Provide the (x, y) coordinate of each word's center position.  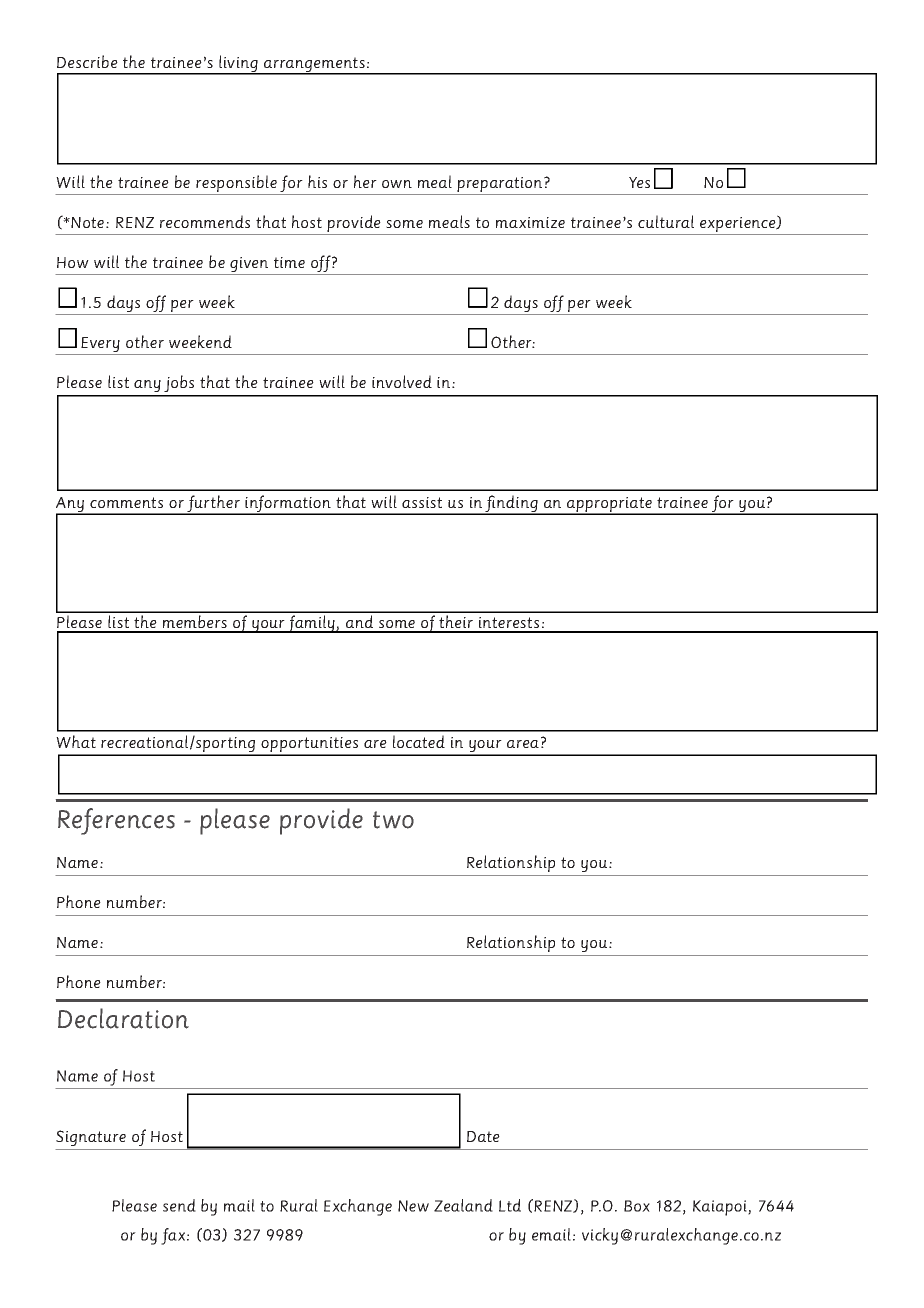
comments (126, 502)
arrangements (314, 66)
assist (422, 502)
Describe (87, 61)
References (116, 821)
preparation (500, 186)
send (179, 1205)
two (393, 820)
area (523, 744)
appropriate (609, 506)
